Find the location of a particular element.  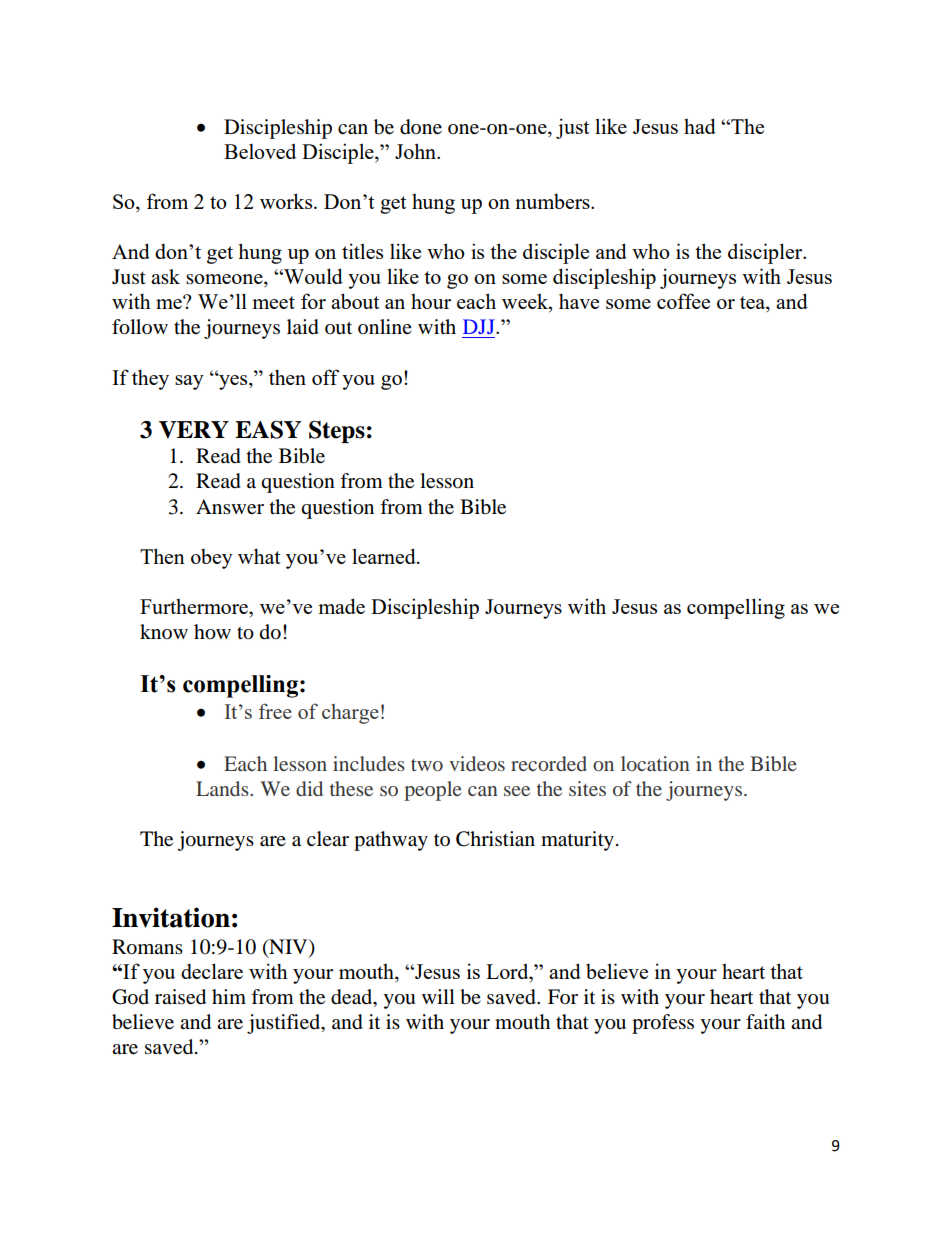

two is located at coordinates (427, 765).
